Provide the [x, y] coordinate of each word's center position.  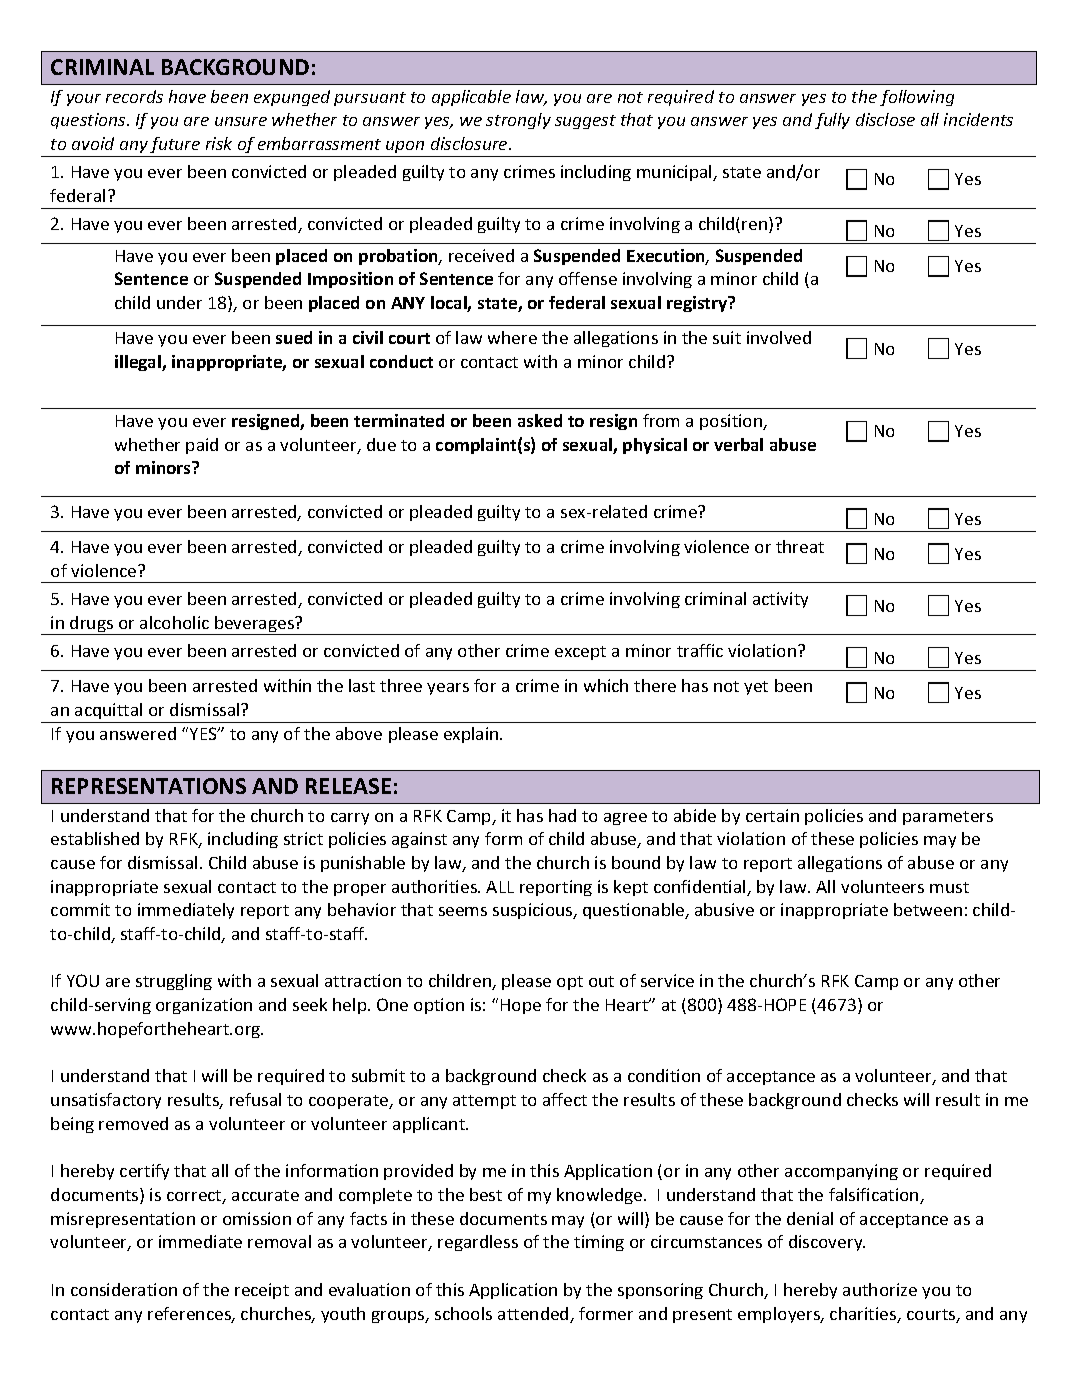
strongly [518, 121]
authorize [880, 1289]
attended [534, 1315]
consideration [124, 1289]
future [175, 145]
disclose [885, 119]
